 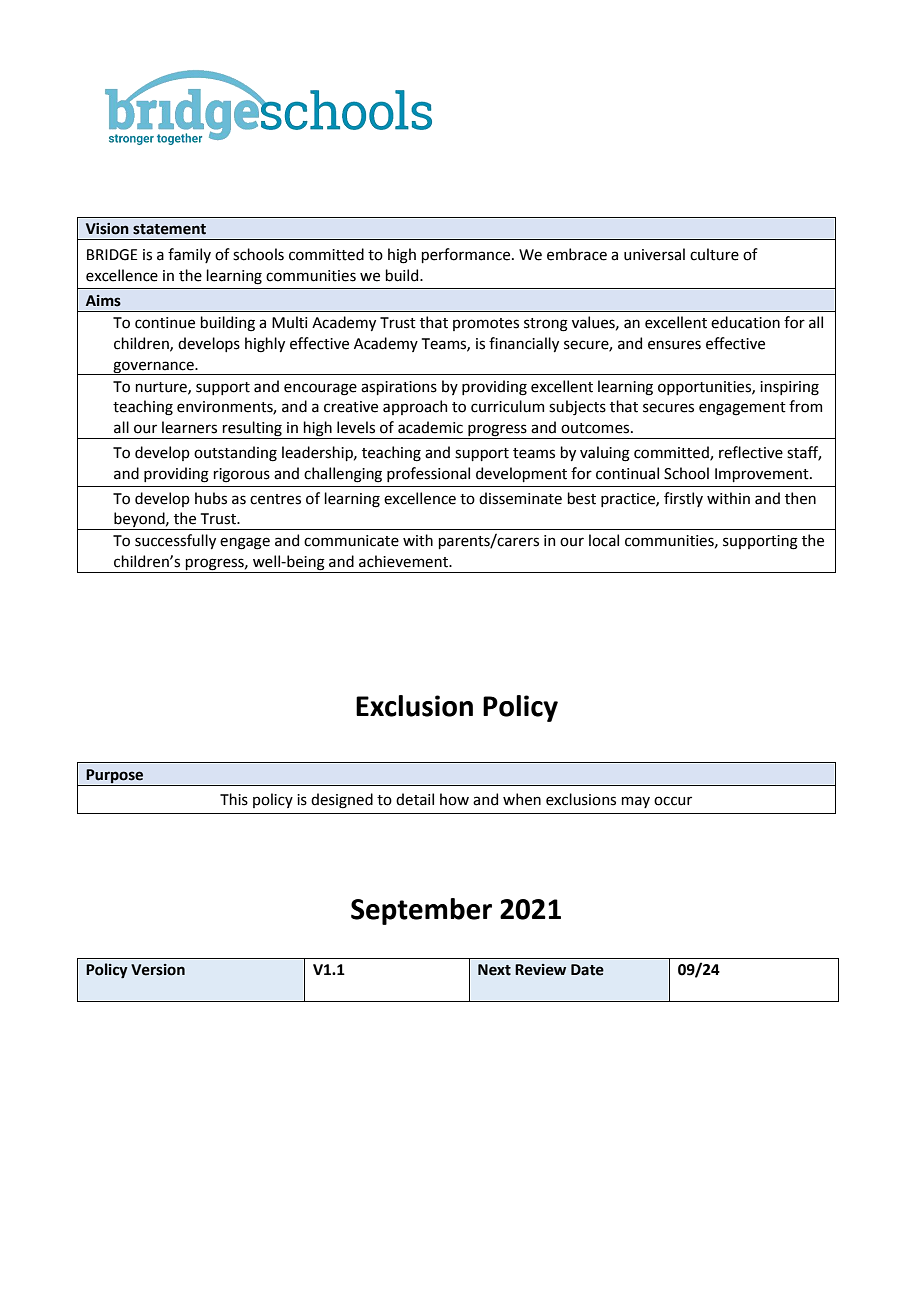 I want to click on Date, so click(x=587, y=970).
